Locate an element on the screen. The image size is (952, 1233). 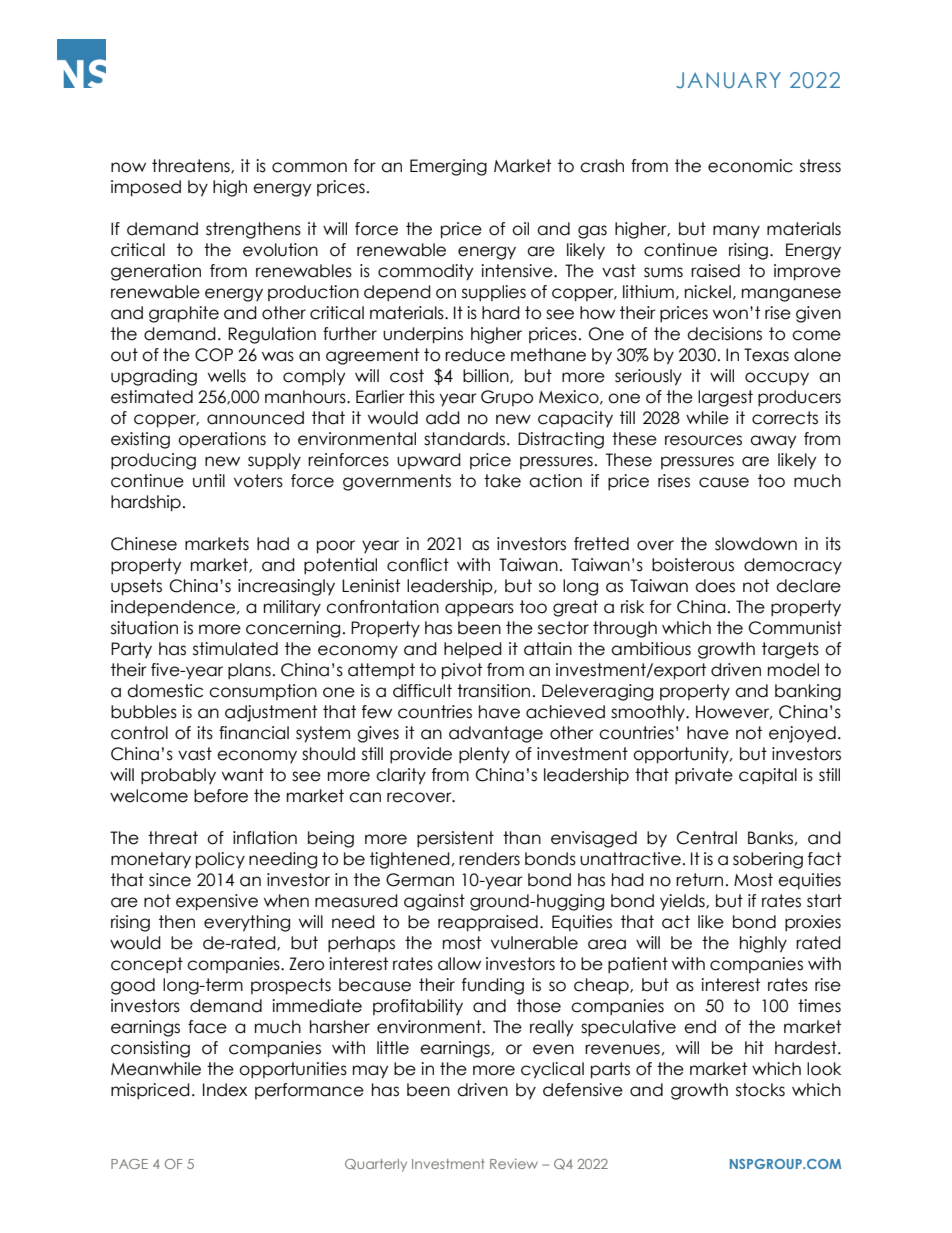
Emerging is located at coordinates (448, 167).
